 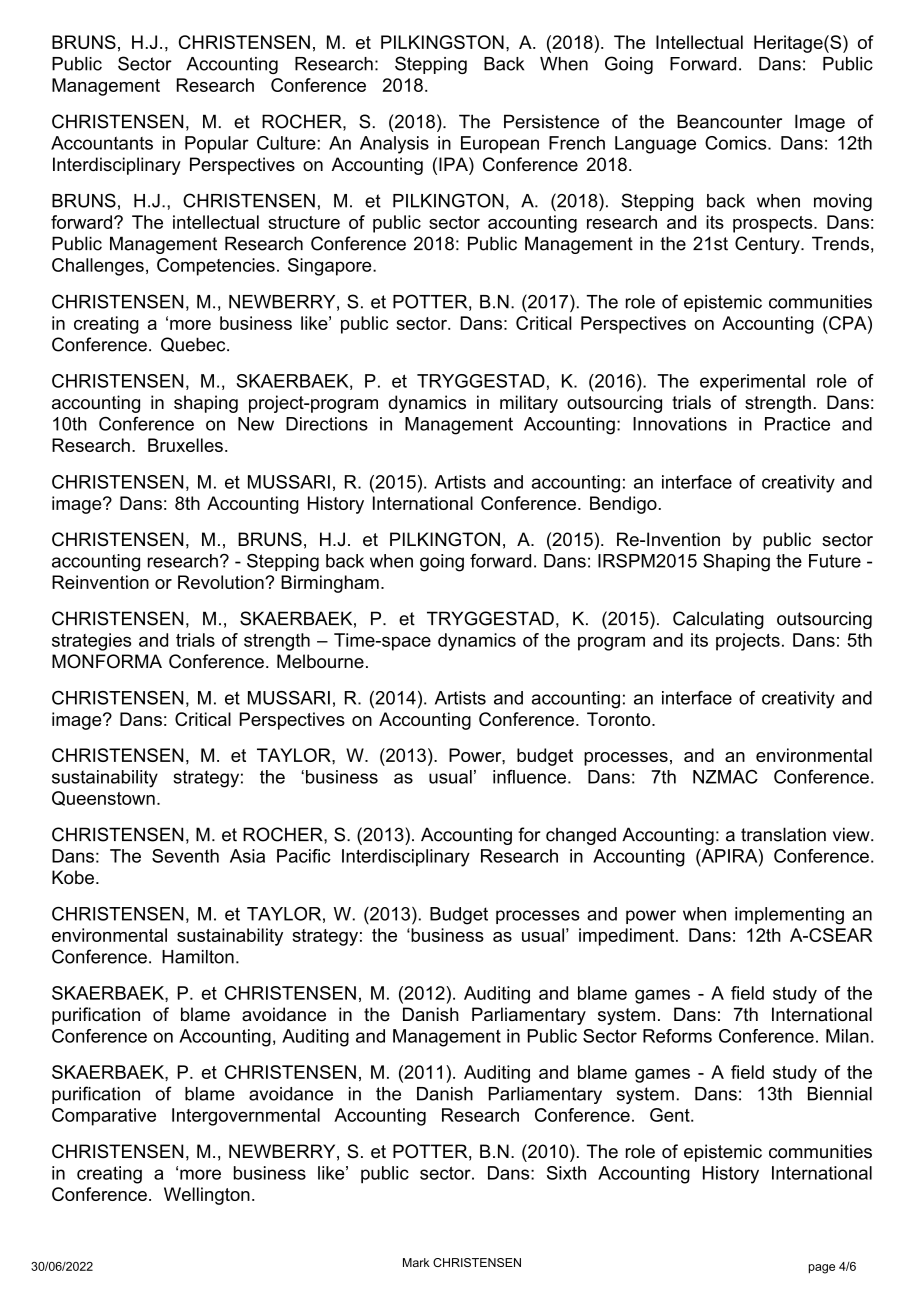 What do you see at coordinates (783, 834) in the screenshot?
I see `translation` at bounding box center [783, 834].
